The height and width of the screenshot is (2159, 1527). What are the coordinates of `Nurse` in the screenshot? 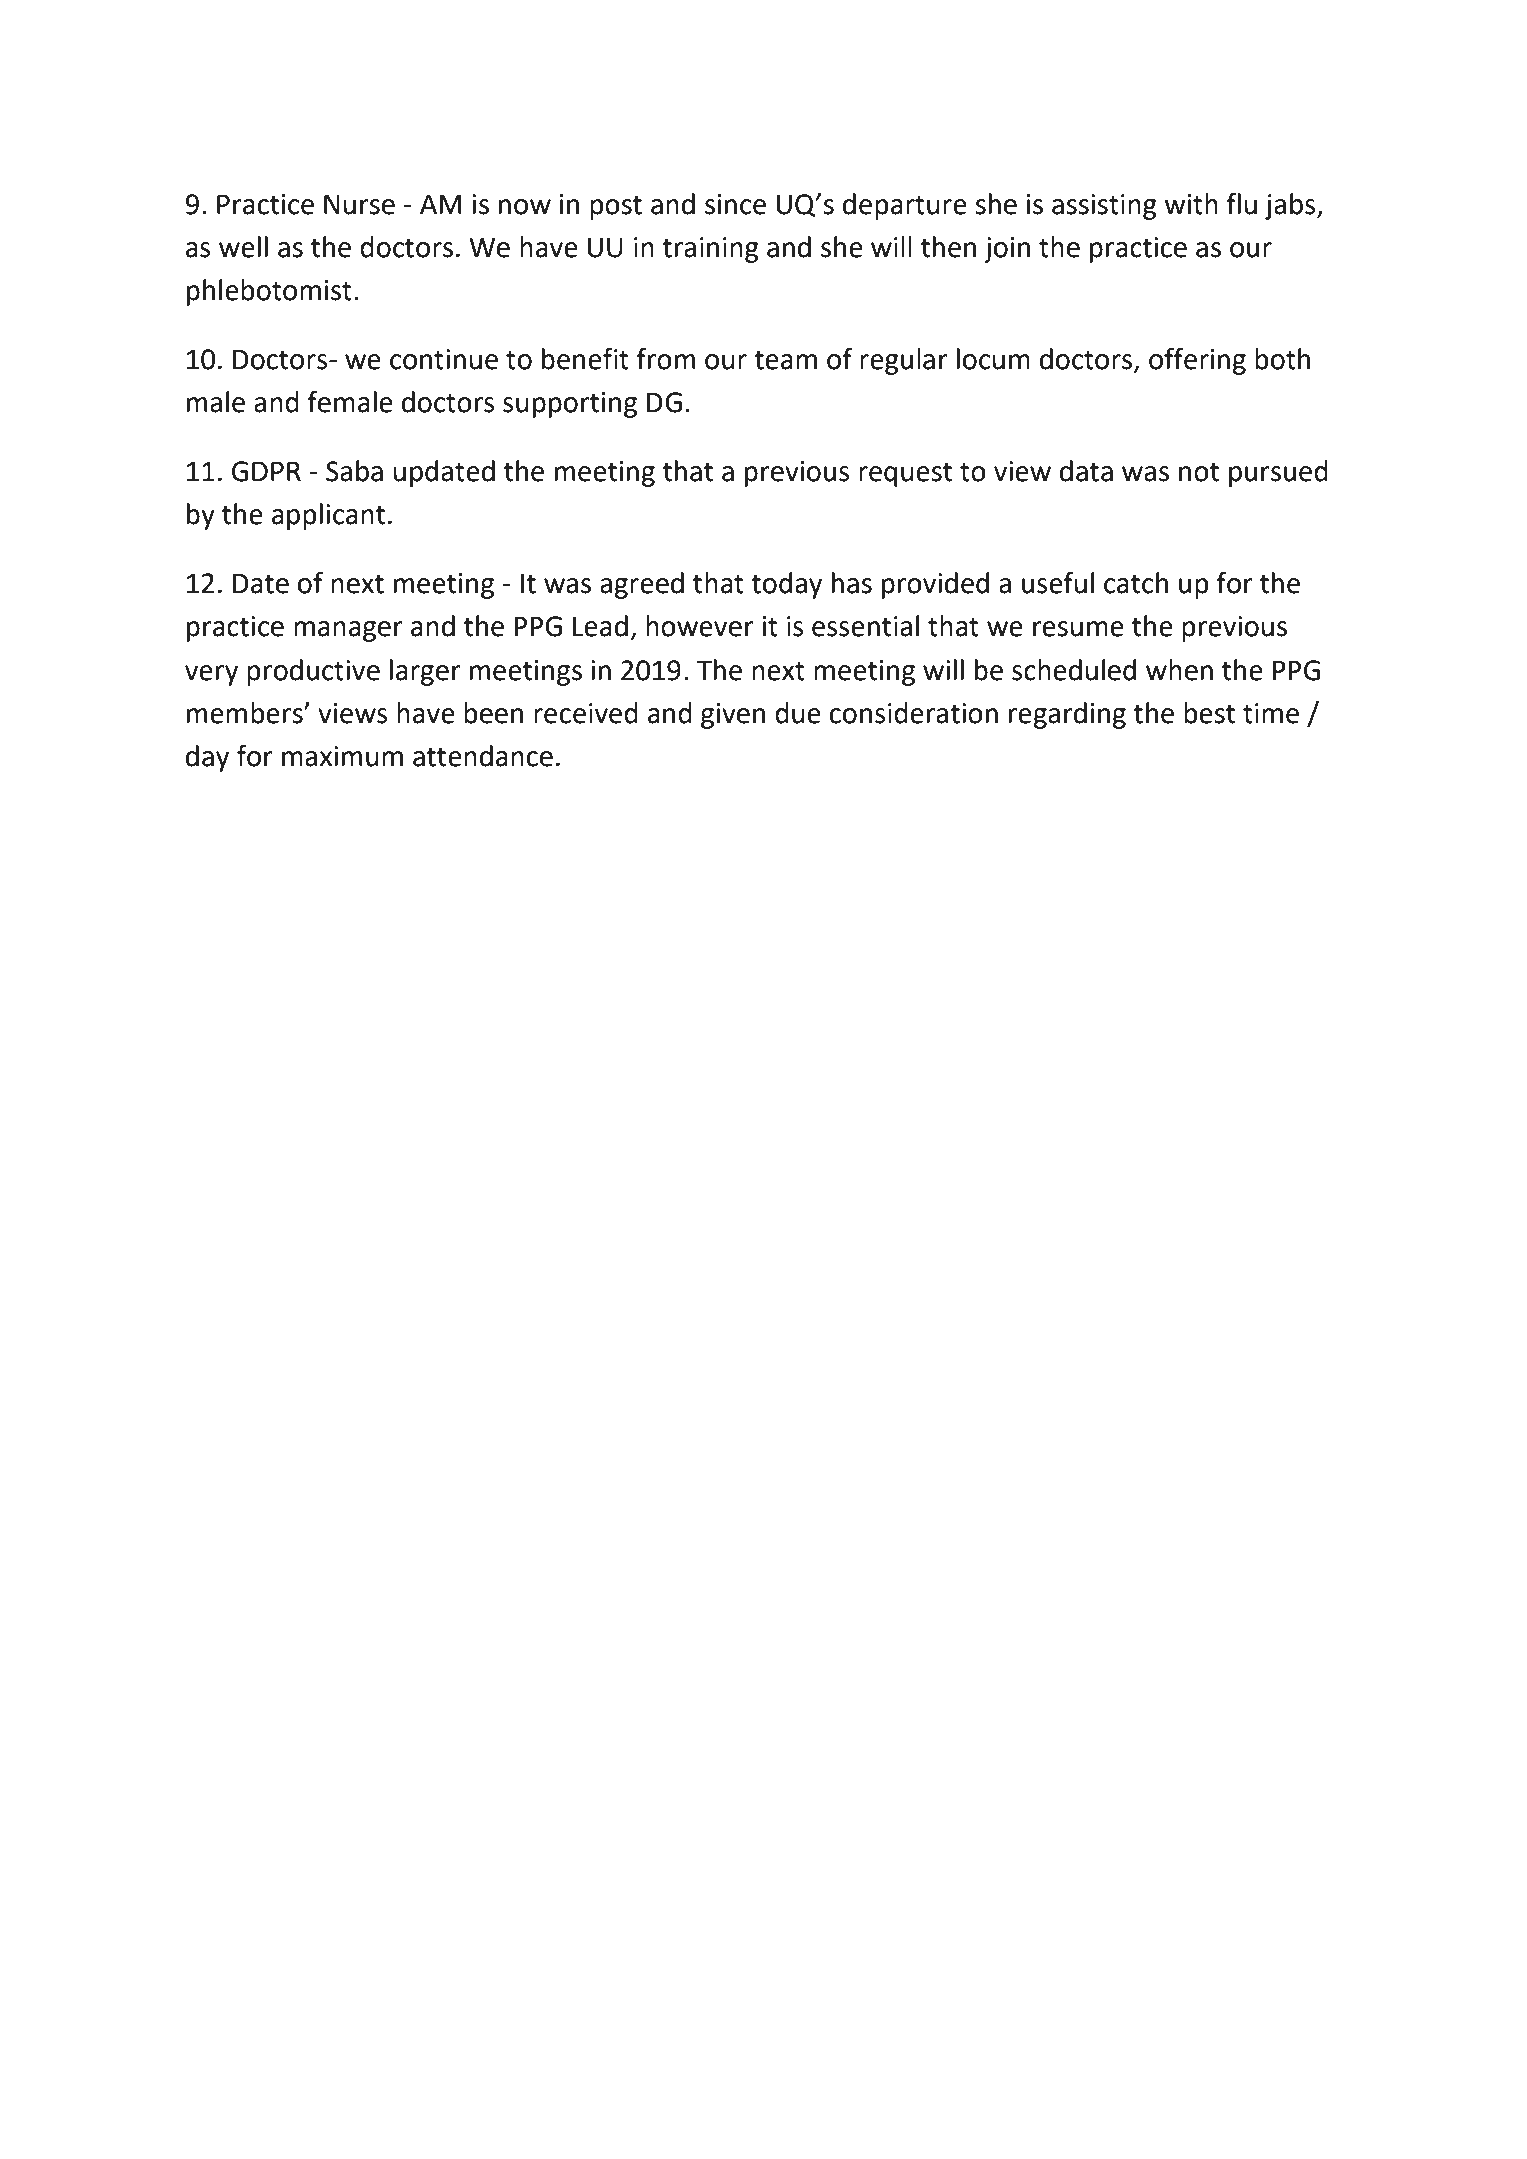 It's located at (359, 204).
